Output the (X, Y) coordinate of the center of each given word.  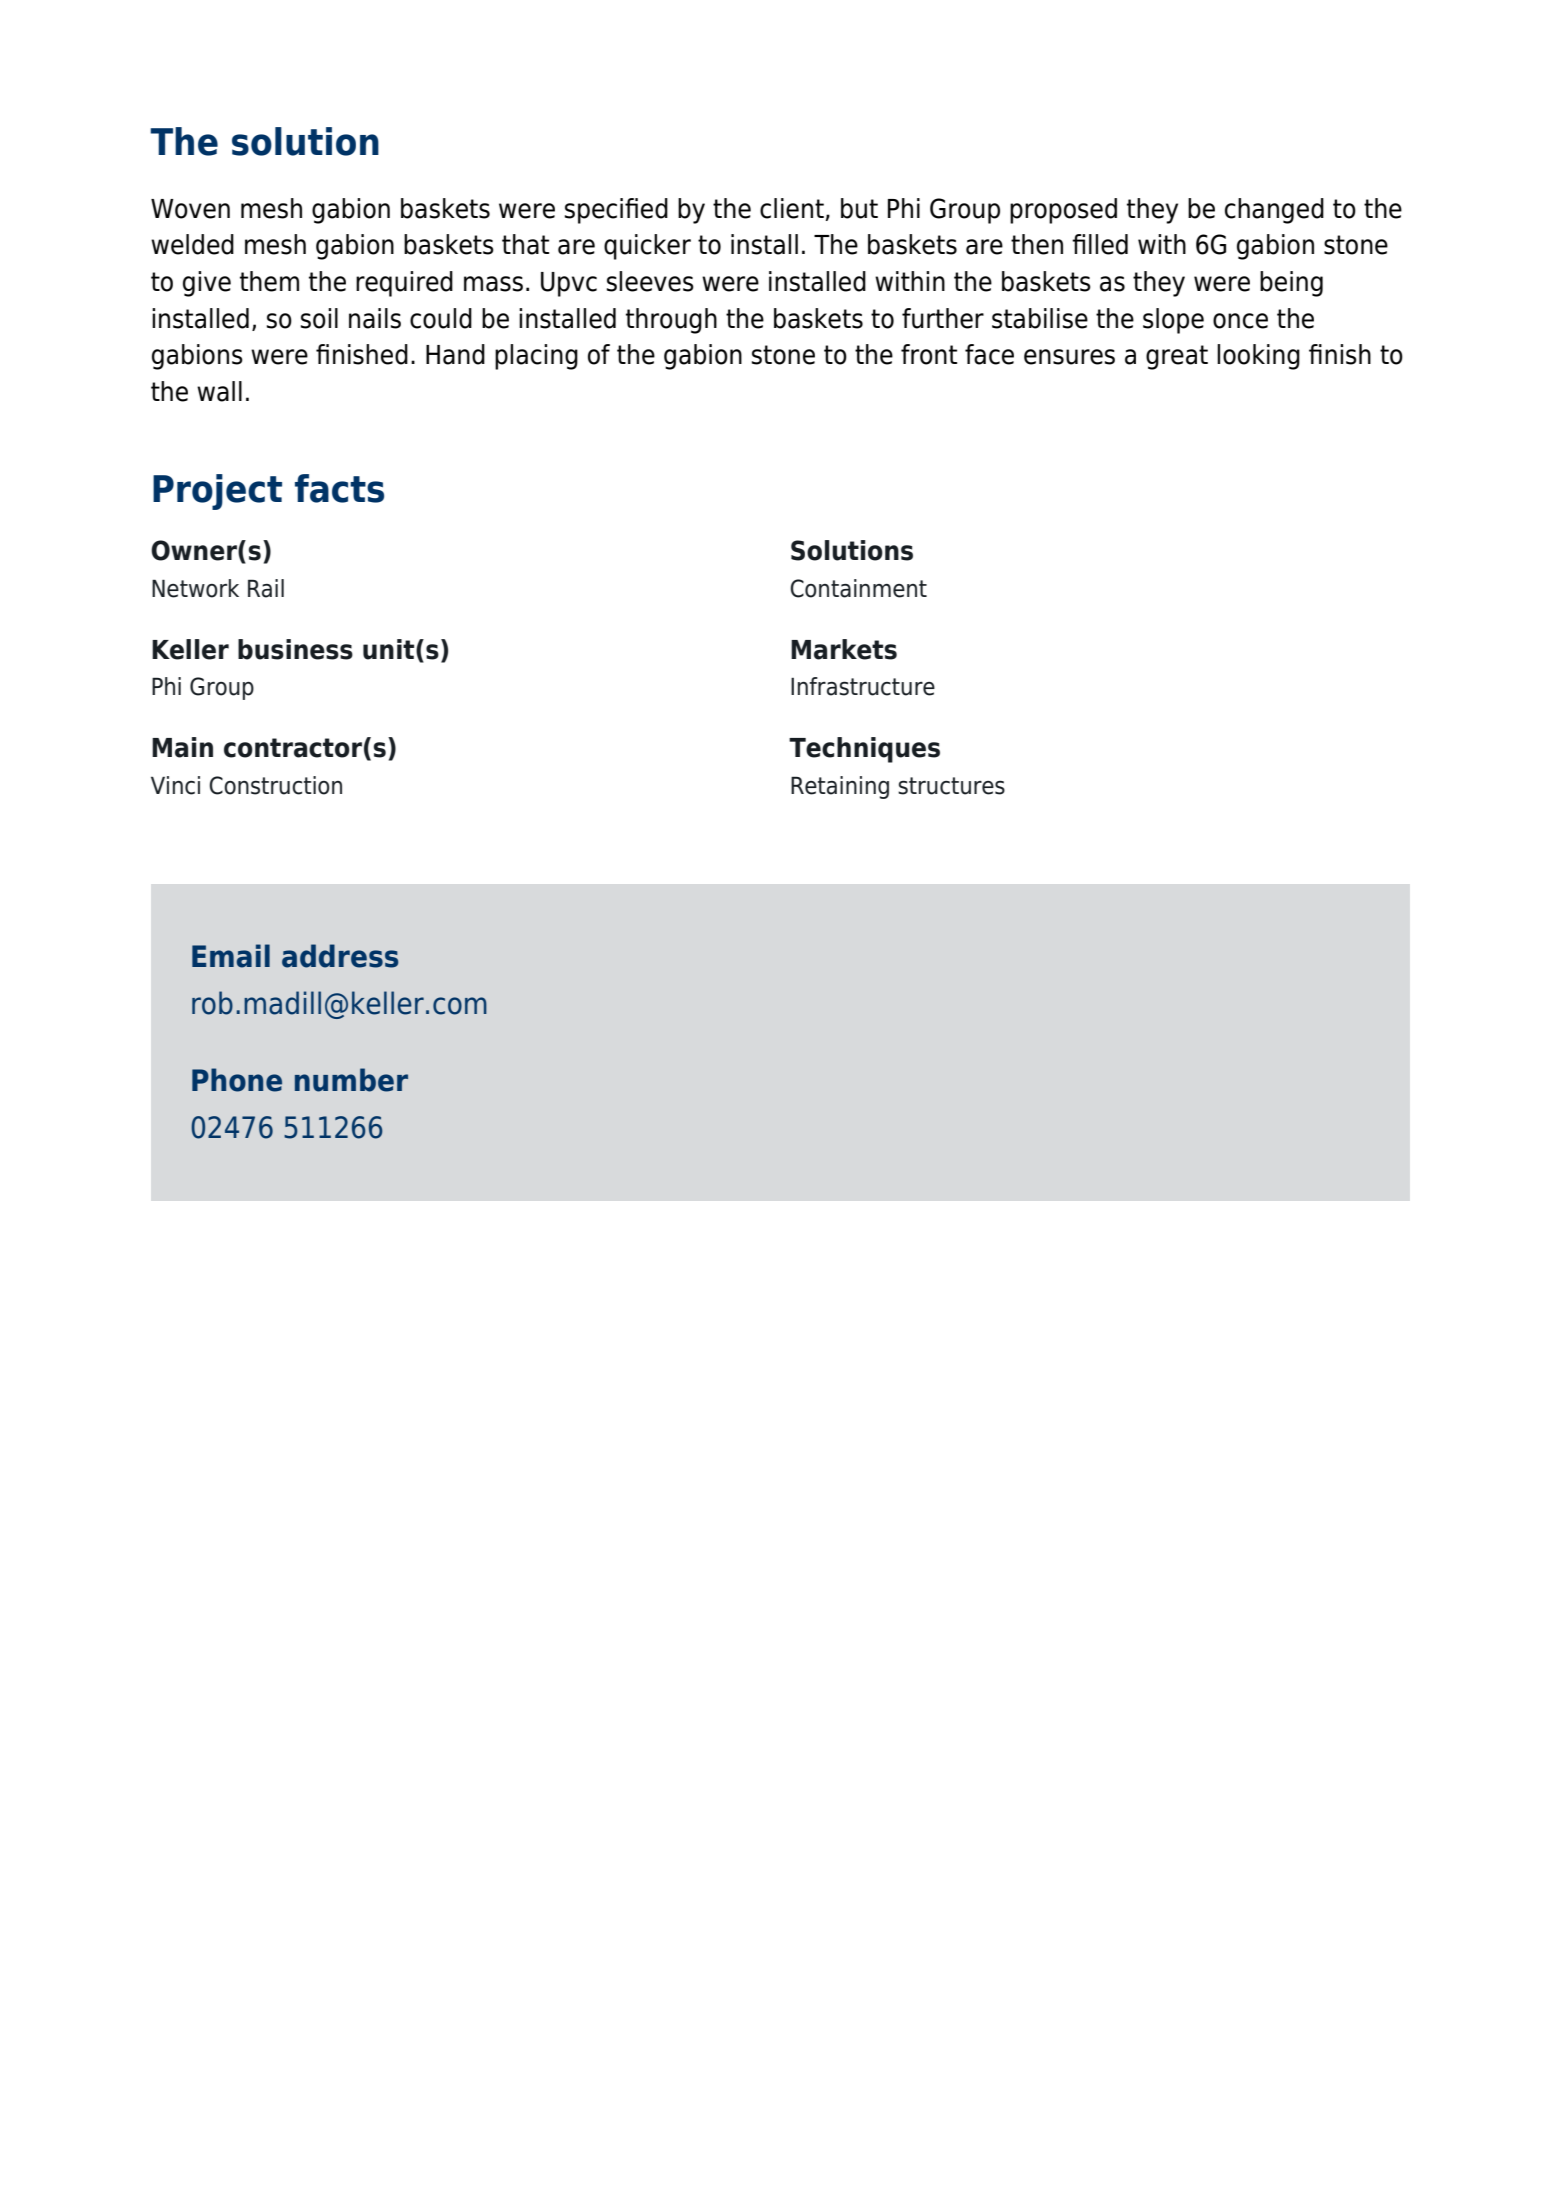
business (295, 649)
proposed (1063, 211)
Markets (844, 649)
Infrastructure (863, 686)
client (792, 208)
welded (192, 244)
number (351, 1080)
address (340, 956)
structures (951, 786)
